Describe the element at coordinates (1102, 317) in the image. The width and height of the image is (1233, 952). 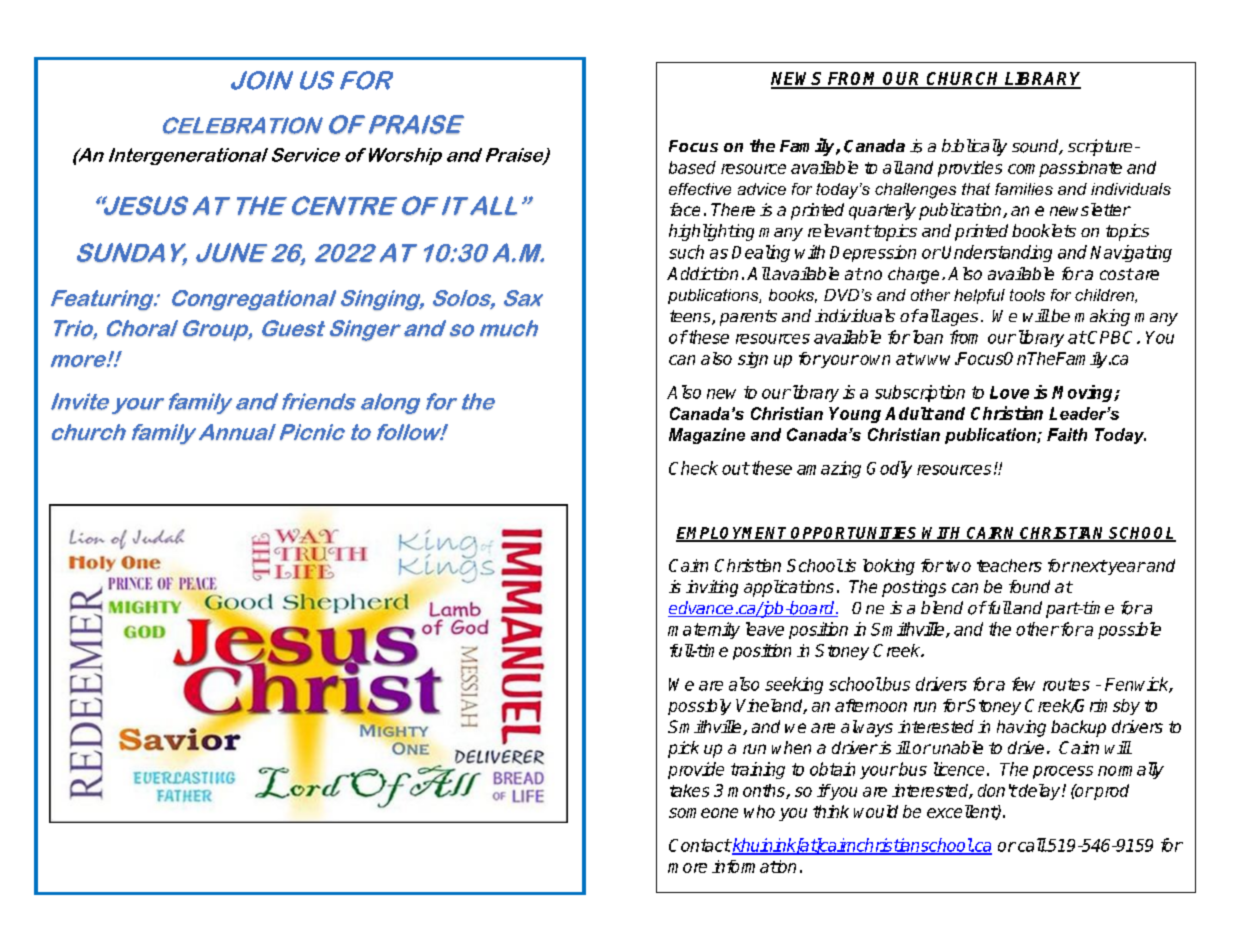
I see `making` at that location.
